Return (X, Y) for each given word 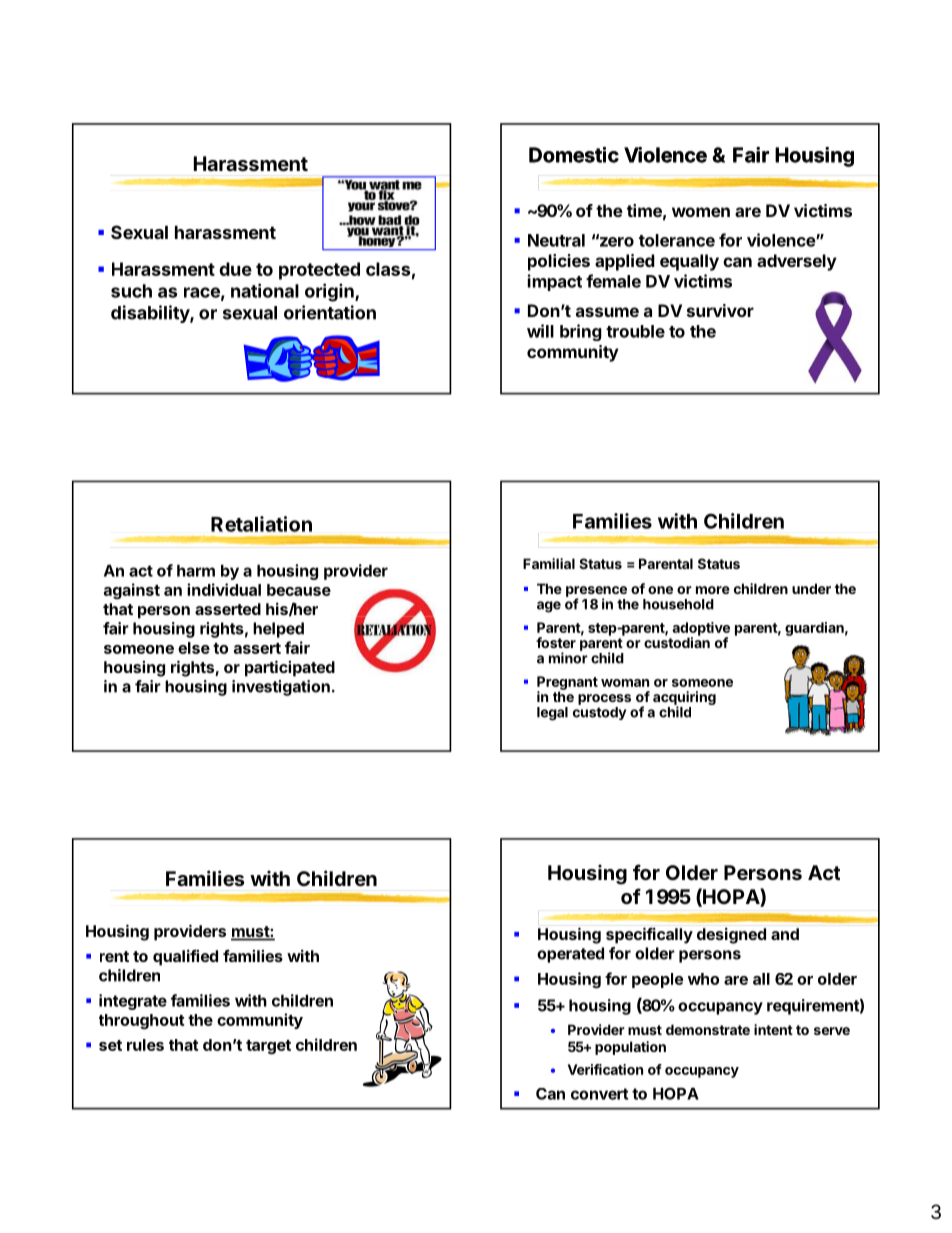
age (549, 607)
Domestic (574, 155)
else (194, 648)
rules (145, 1045)
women (701, 212)
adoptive (701, 630)
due (235, 269)
